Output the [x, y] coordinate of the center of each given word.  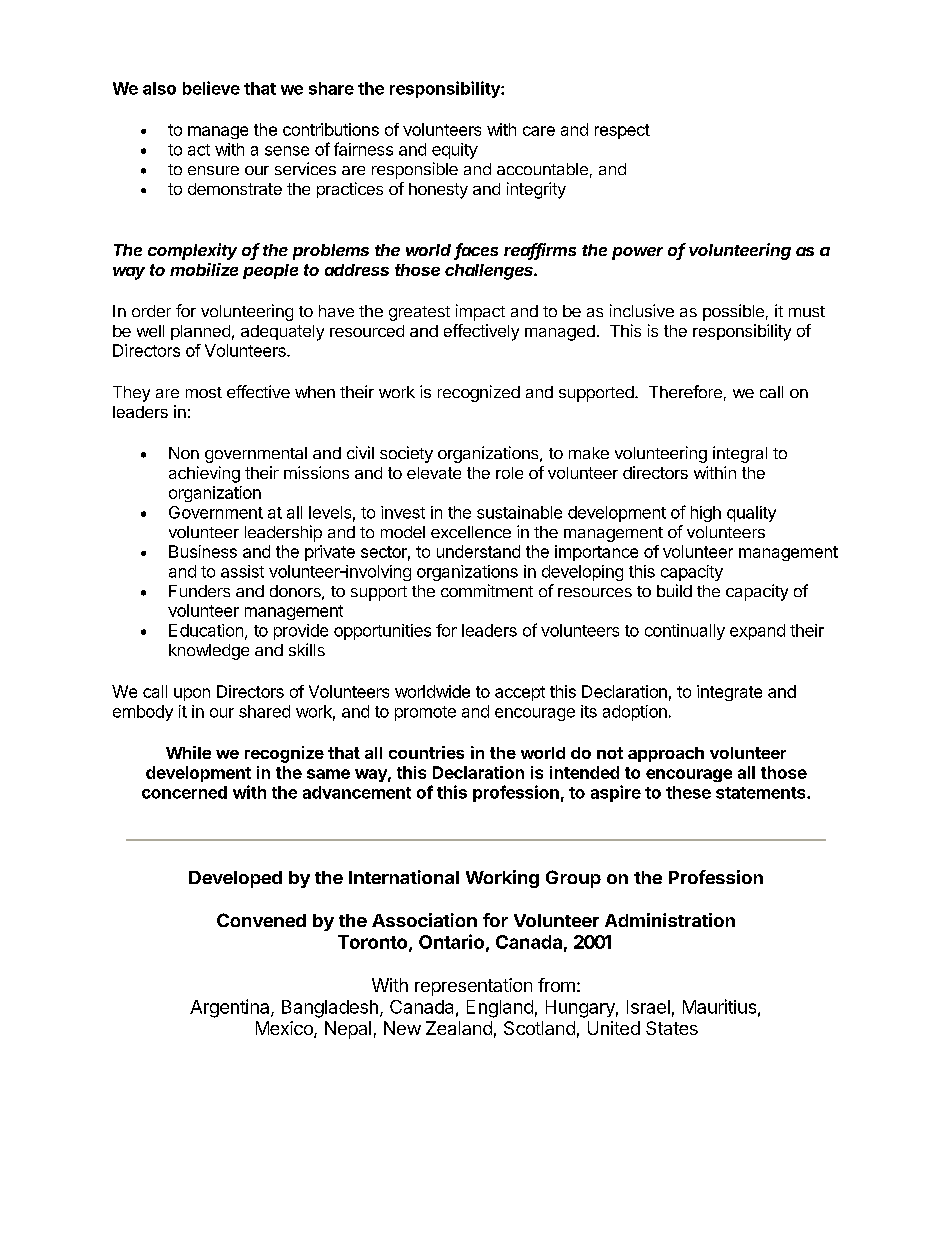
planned [200, 332]
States [672, 1028]
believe [211, 88]
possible [733, 312]
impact [480, 312]
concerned [184, 792]
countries [426, 752]
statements [762, 793]
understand [478, 551]
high [706, 514]
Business [203, 551]
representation [473, 987]
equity [455, 151]
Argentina [231, 1008]
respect [622, 131]
